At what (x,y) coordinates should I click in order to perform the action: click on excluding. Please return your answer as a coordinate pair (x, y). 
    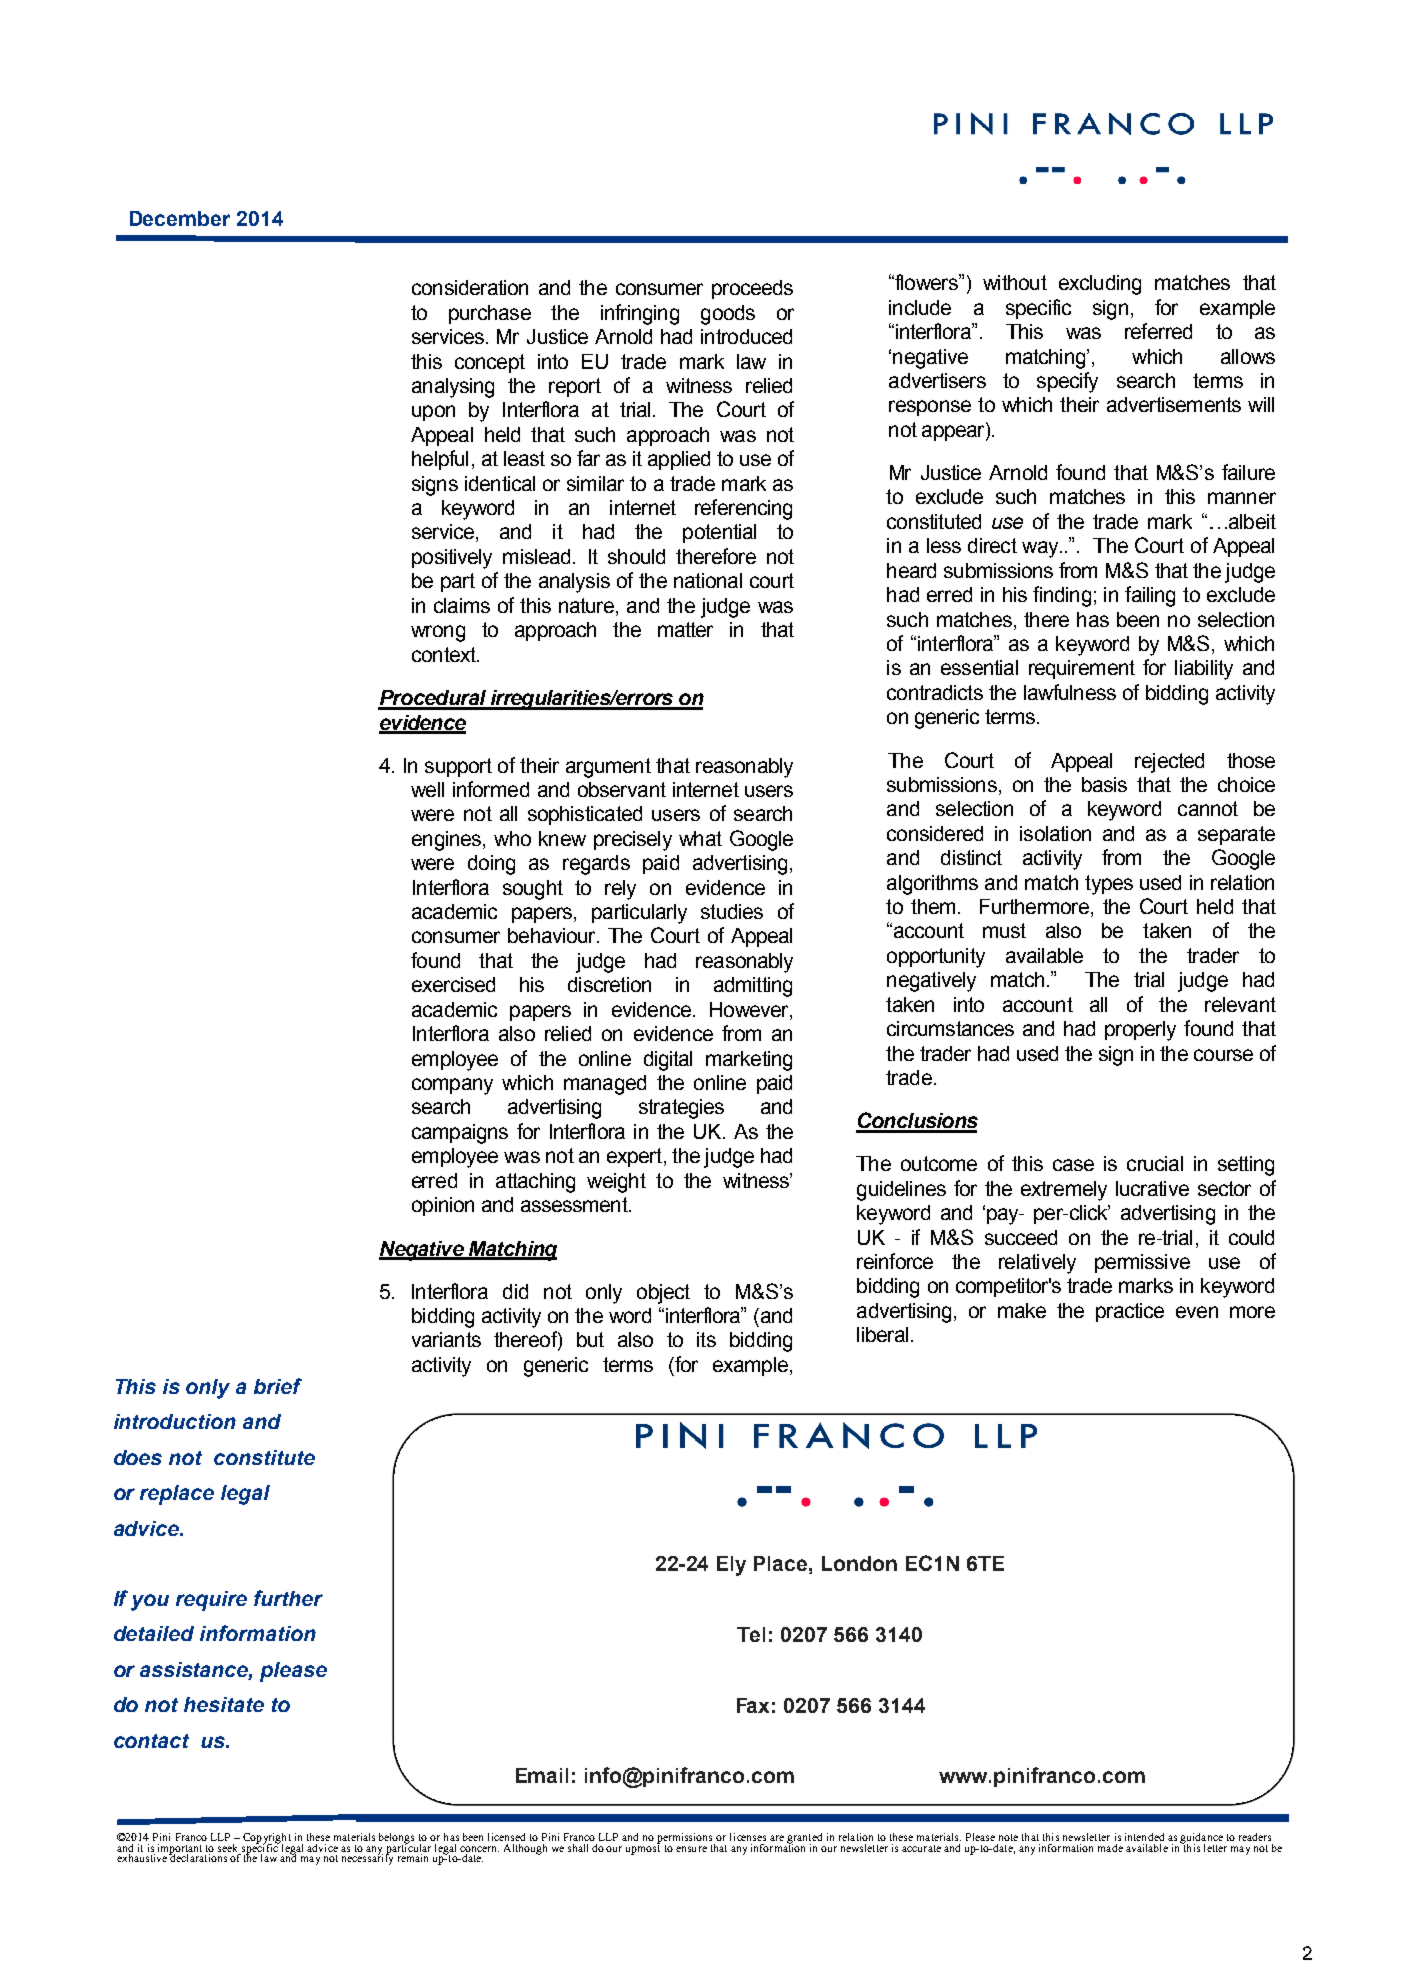
    Looking at the image, I should click on (1100, 285).
